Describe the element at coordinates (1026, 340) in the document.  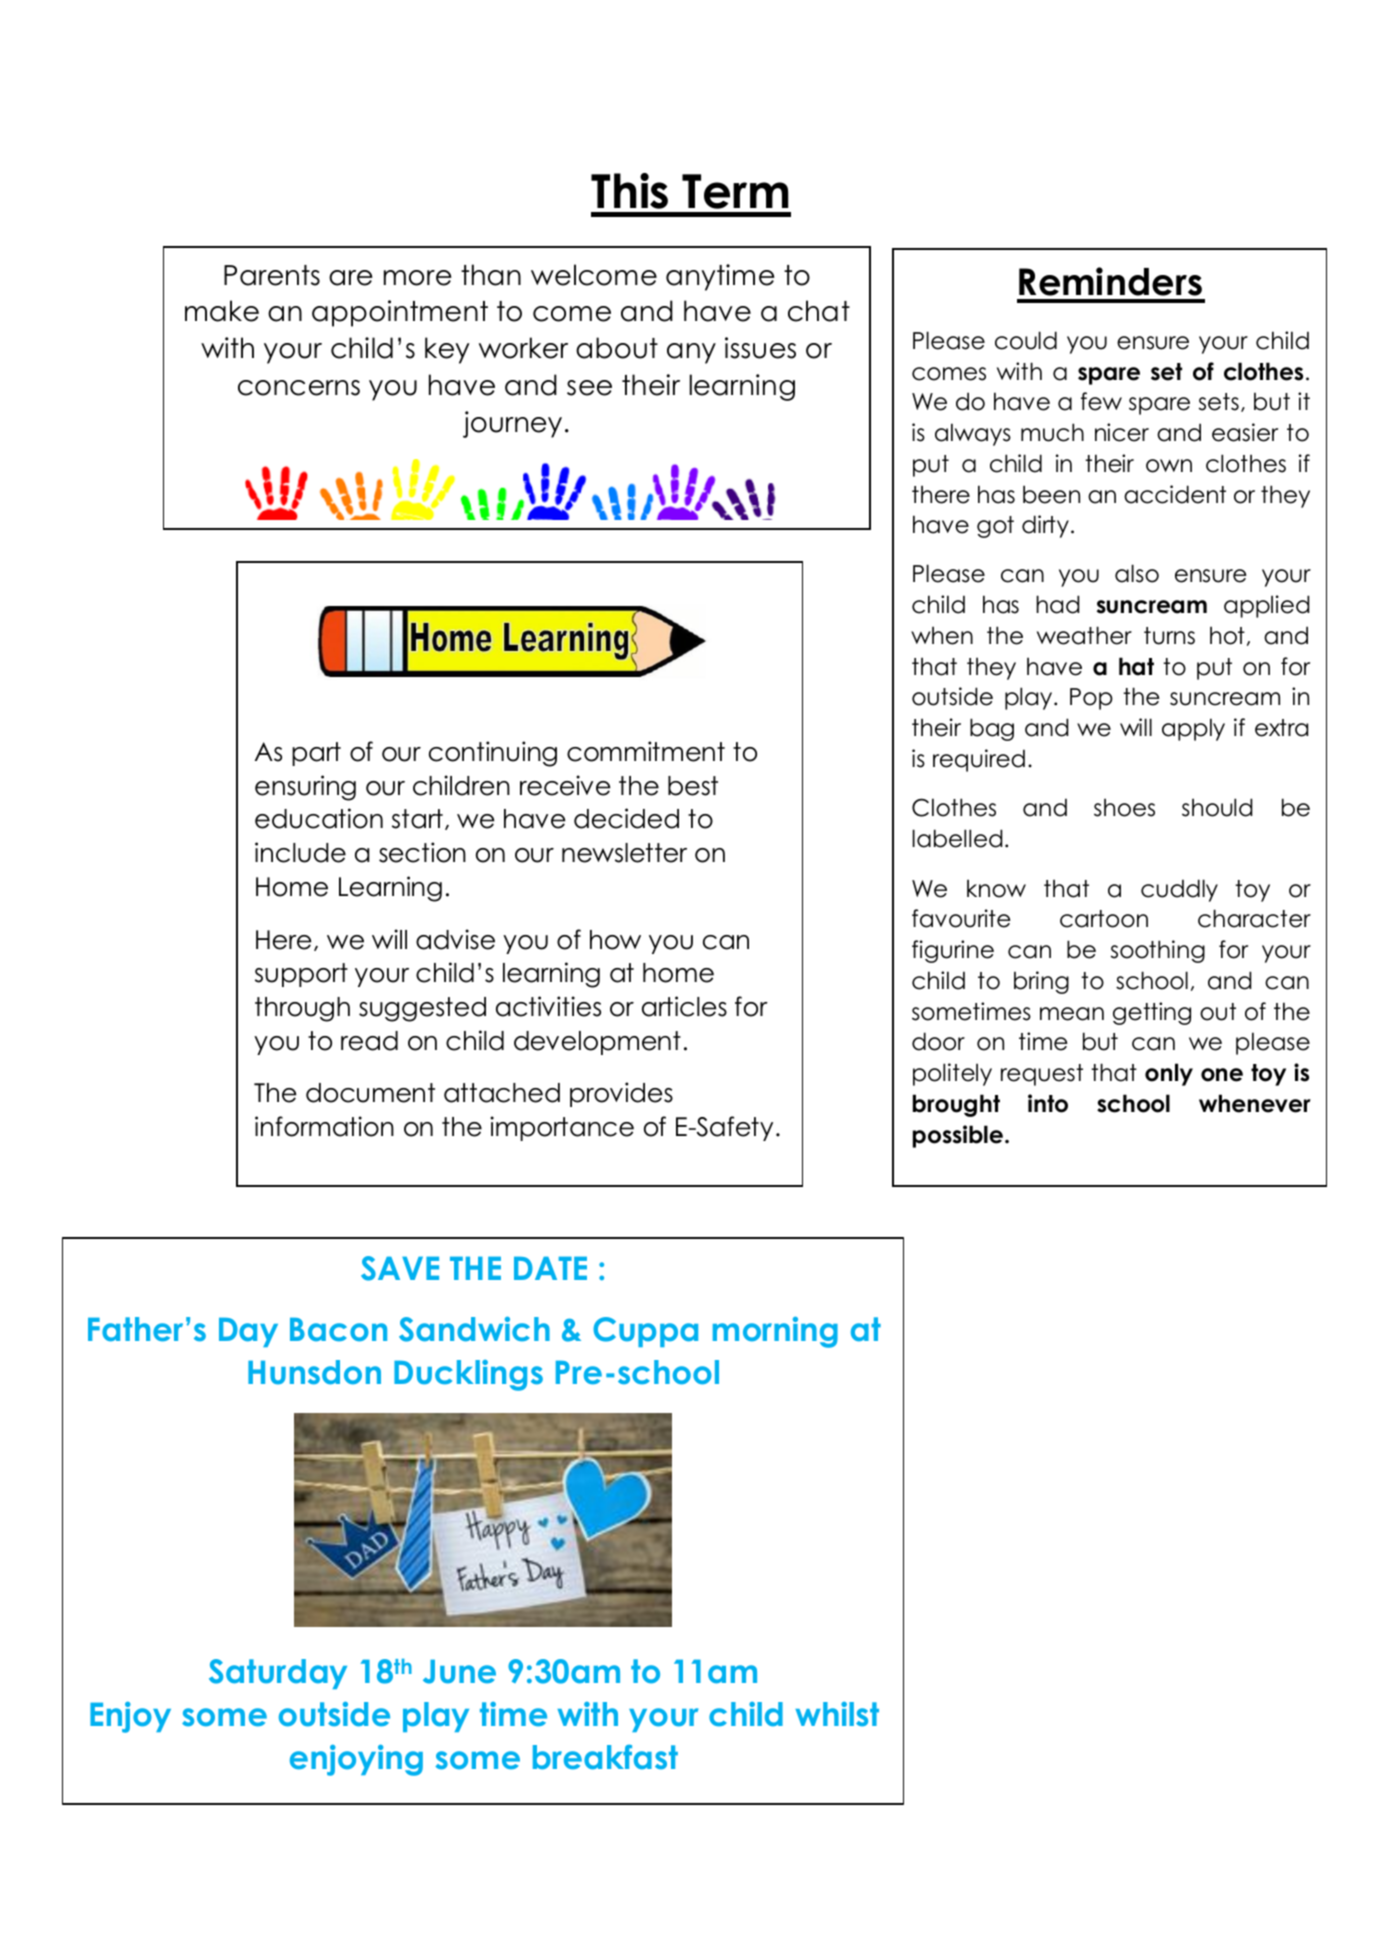
I see `could` at that location.
